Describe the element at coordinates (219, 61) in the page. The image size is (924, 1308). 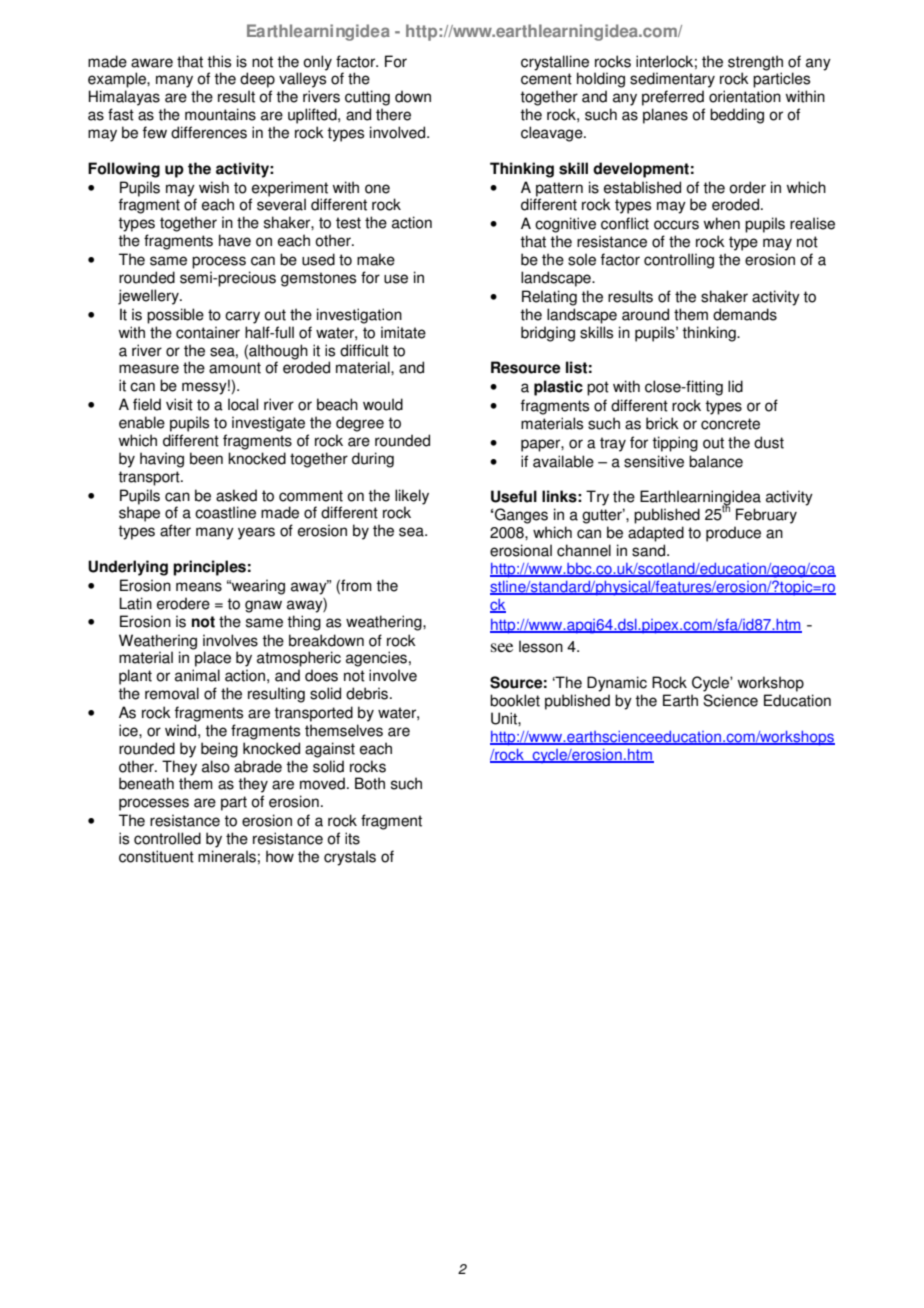
I see `this` at that location.
